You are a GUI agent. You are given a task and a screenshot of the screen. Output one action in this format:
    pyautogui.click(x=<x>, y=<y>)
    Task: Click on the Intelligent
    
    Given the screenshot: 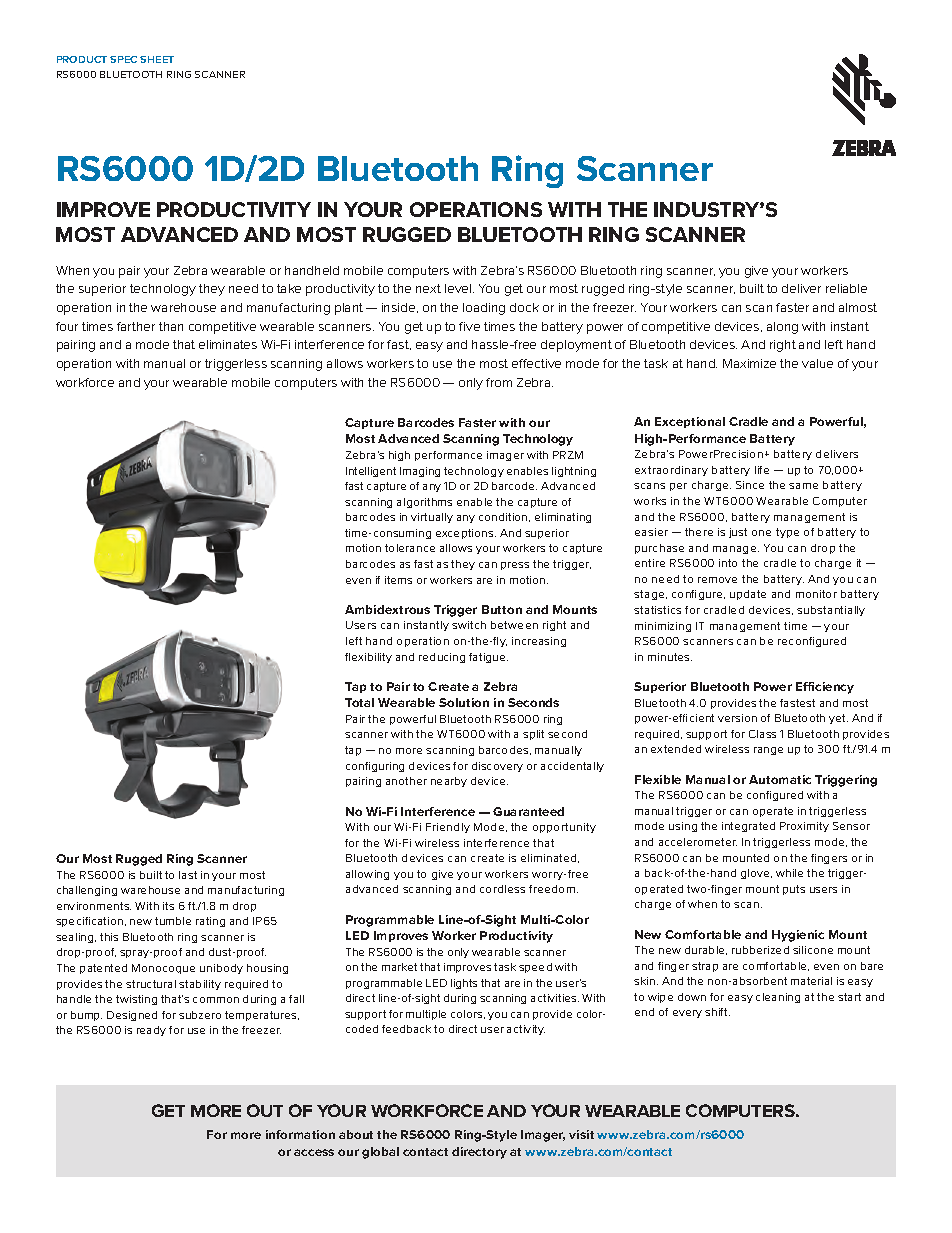 What is the action you would take?
    pyautogui.click(x=371, y=472)
